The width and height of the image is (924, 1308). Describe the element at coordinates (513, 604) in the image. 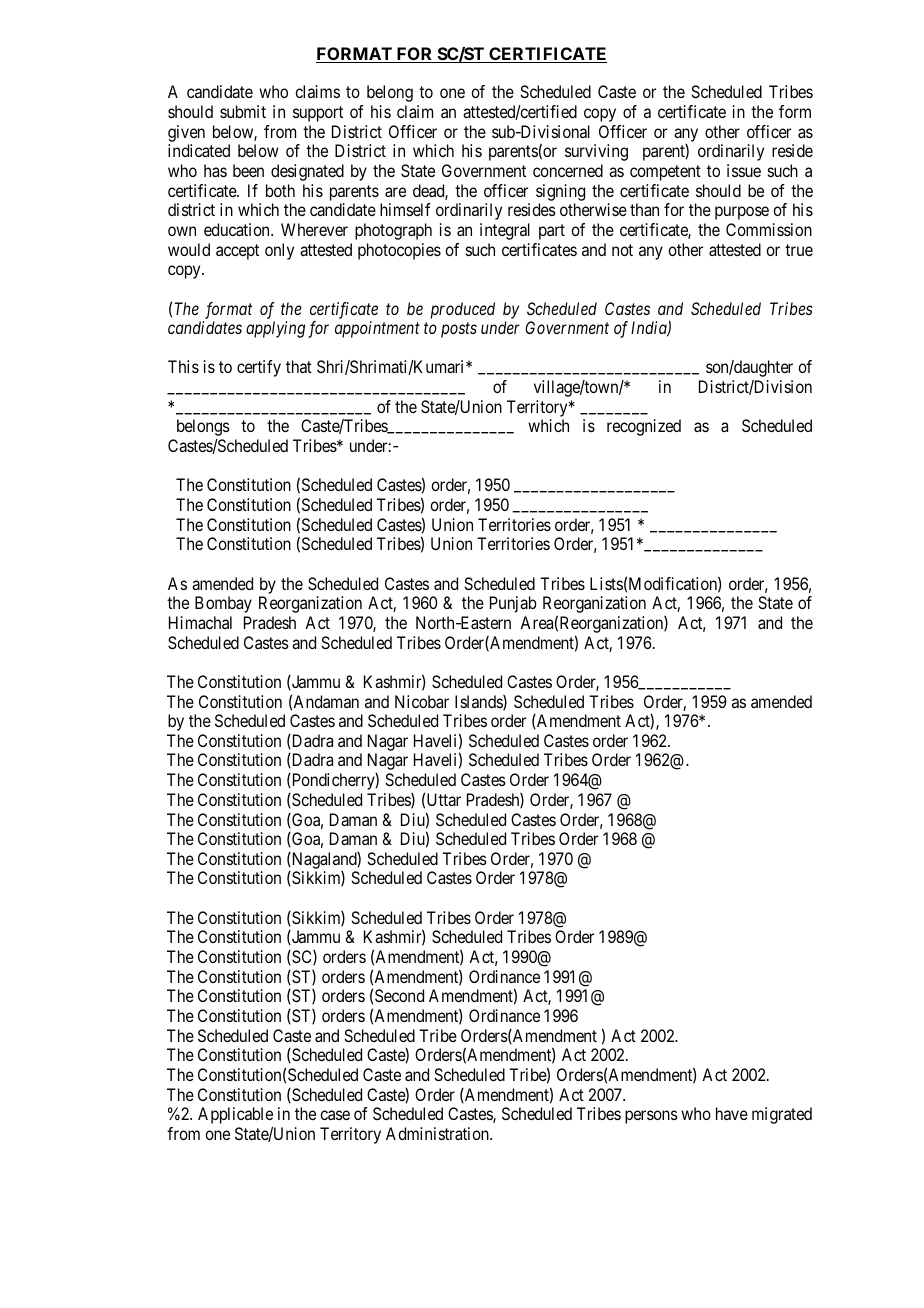

I see `Punjab` at that location.
